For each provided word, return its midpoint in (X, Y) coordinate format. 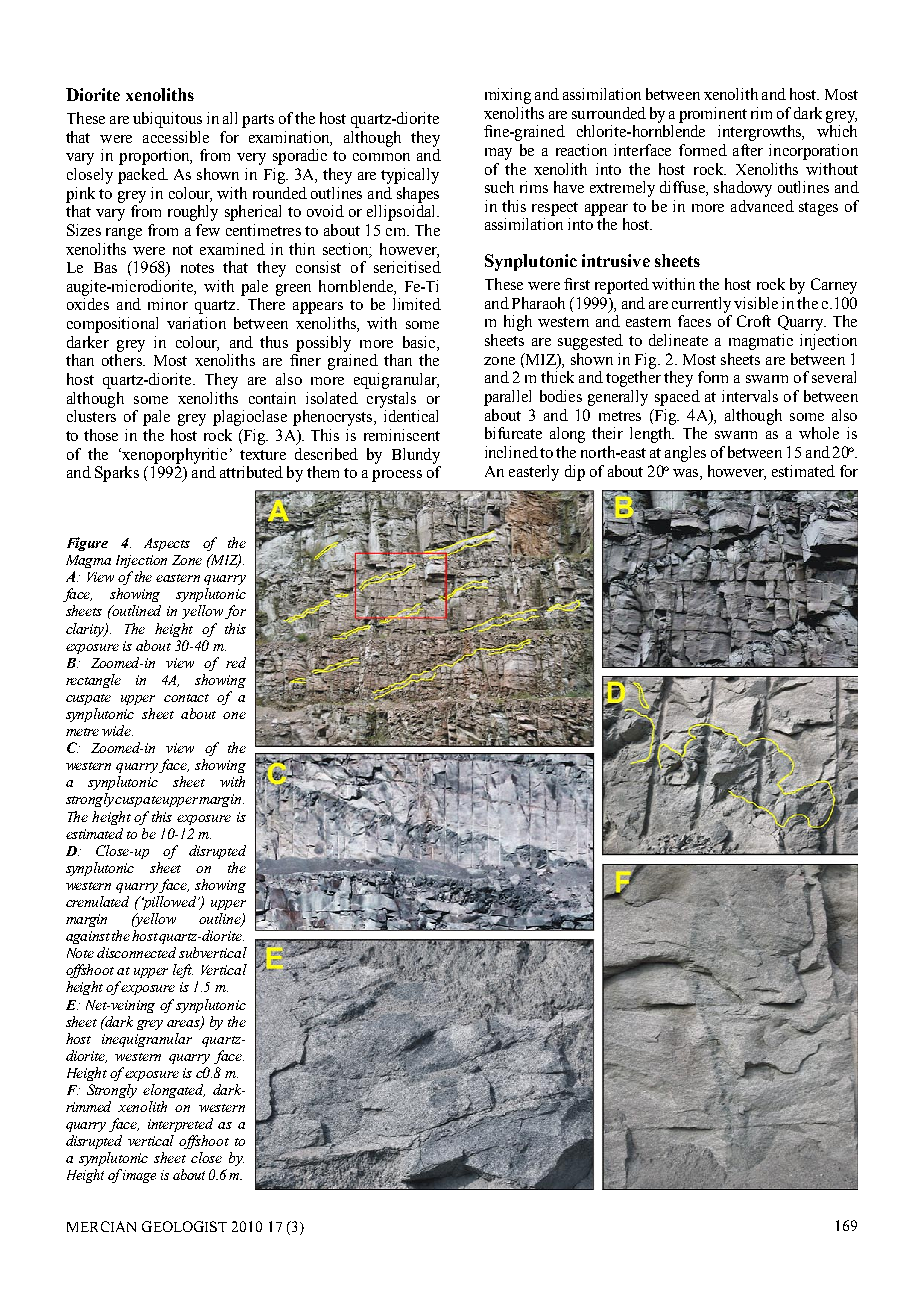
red (236, 662)
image (139, 1176)
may (498, 154)
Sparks (117, 474)
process (397, 476)
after (748, 150)
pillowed (169, 903)
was (687, 473)
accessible (176, 137)
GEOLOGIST (184, 1226)
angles (685, 454)
